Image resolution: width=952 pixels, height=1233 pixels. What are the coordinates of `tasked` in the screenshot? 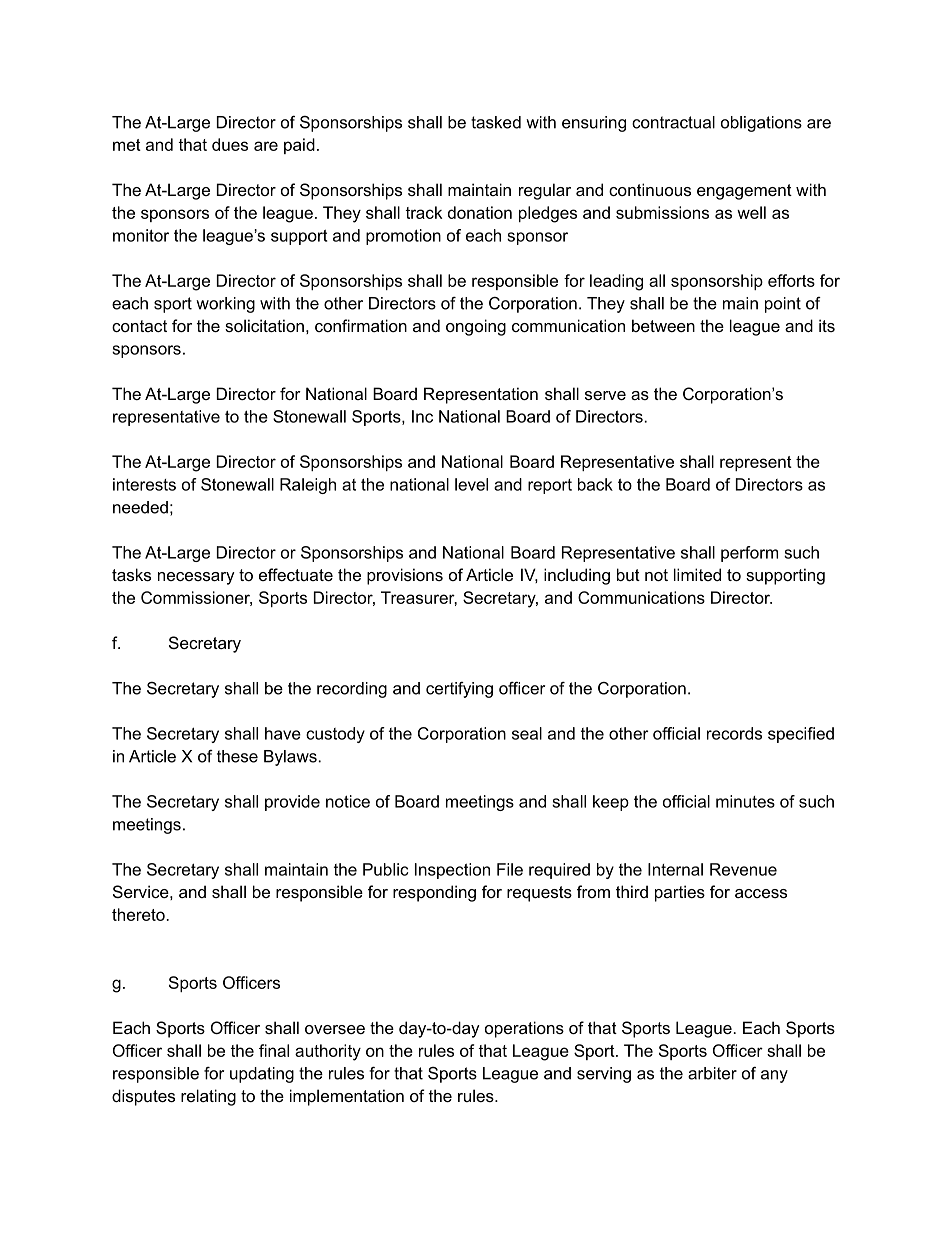 It's located at (496, 122).
